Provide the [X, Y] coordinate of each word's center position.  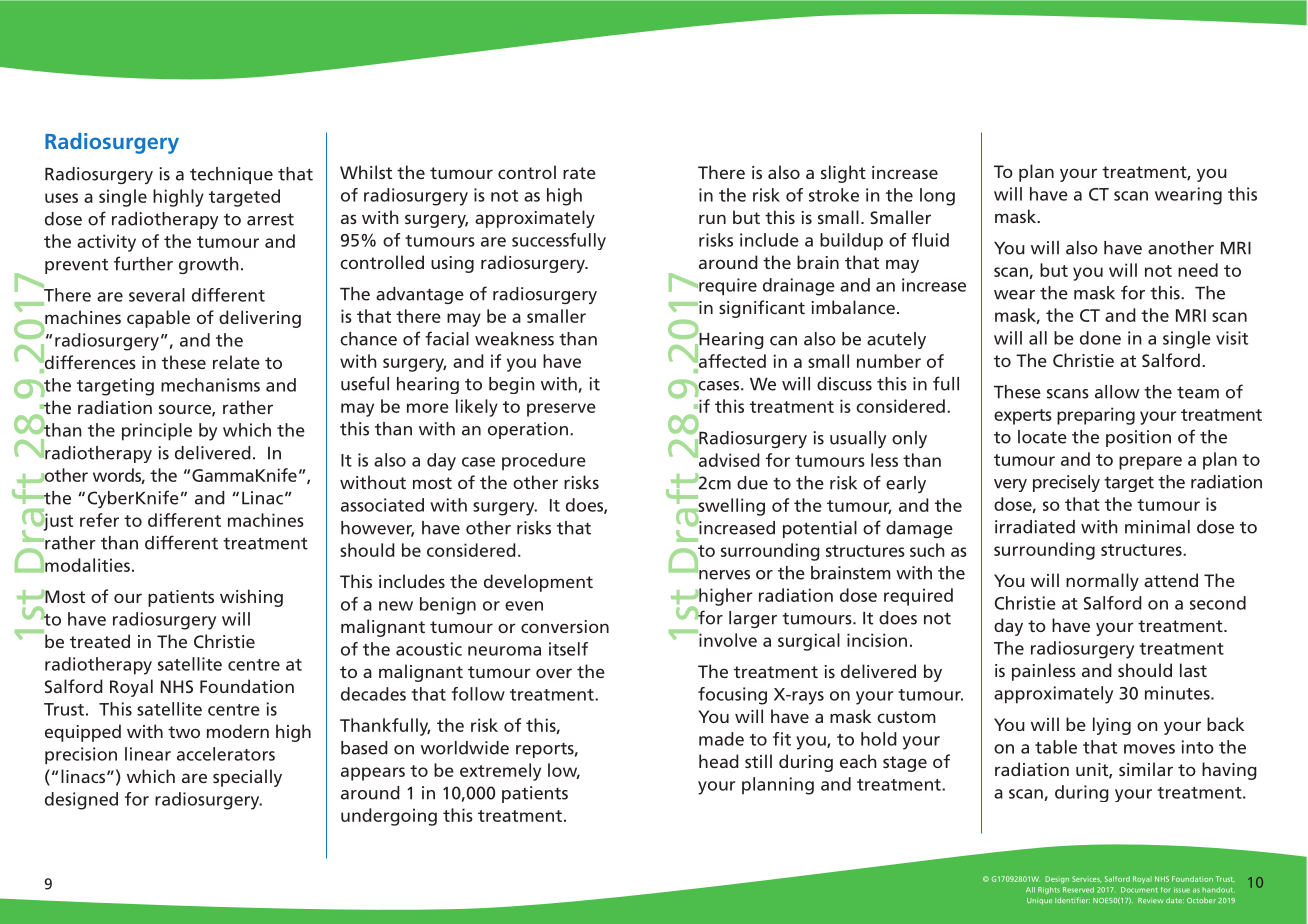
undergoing [389, 817]
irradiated [1035, 527]
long [937, 197]
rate [579, 173]
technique [231, 175]
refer [99, 520]
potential [820, 529]
